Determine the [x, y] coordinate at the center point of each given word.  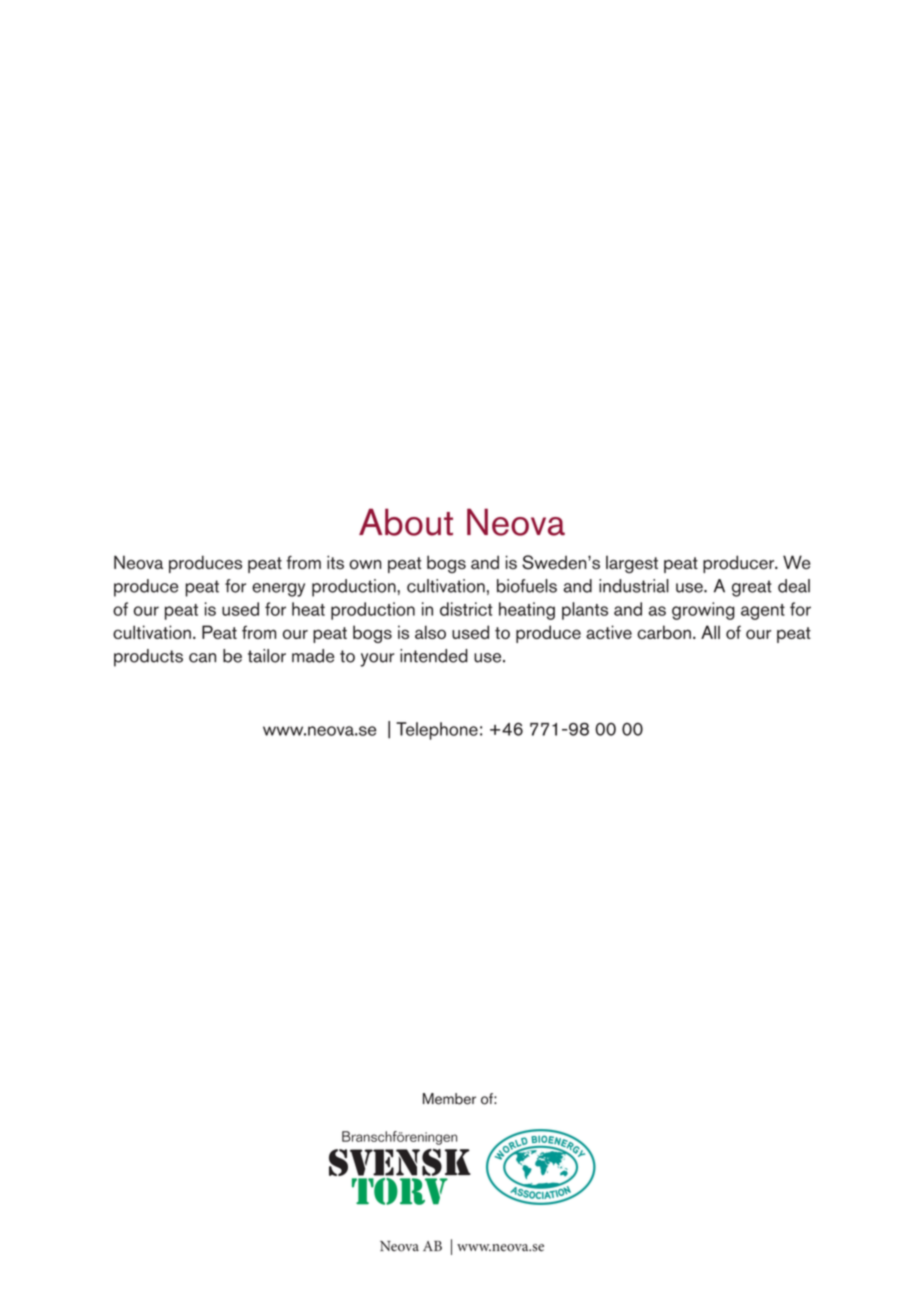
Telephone [437, 731]
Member [449, 1099]
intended [434, 656]
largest [632, 565]
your [377, 660]
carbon [664, 632]
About [406, 522]
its [335, 562]
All [710, 632]
